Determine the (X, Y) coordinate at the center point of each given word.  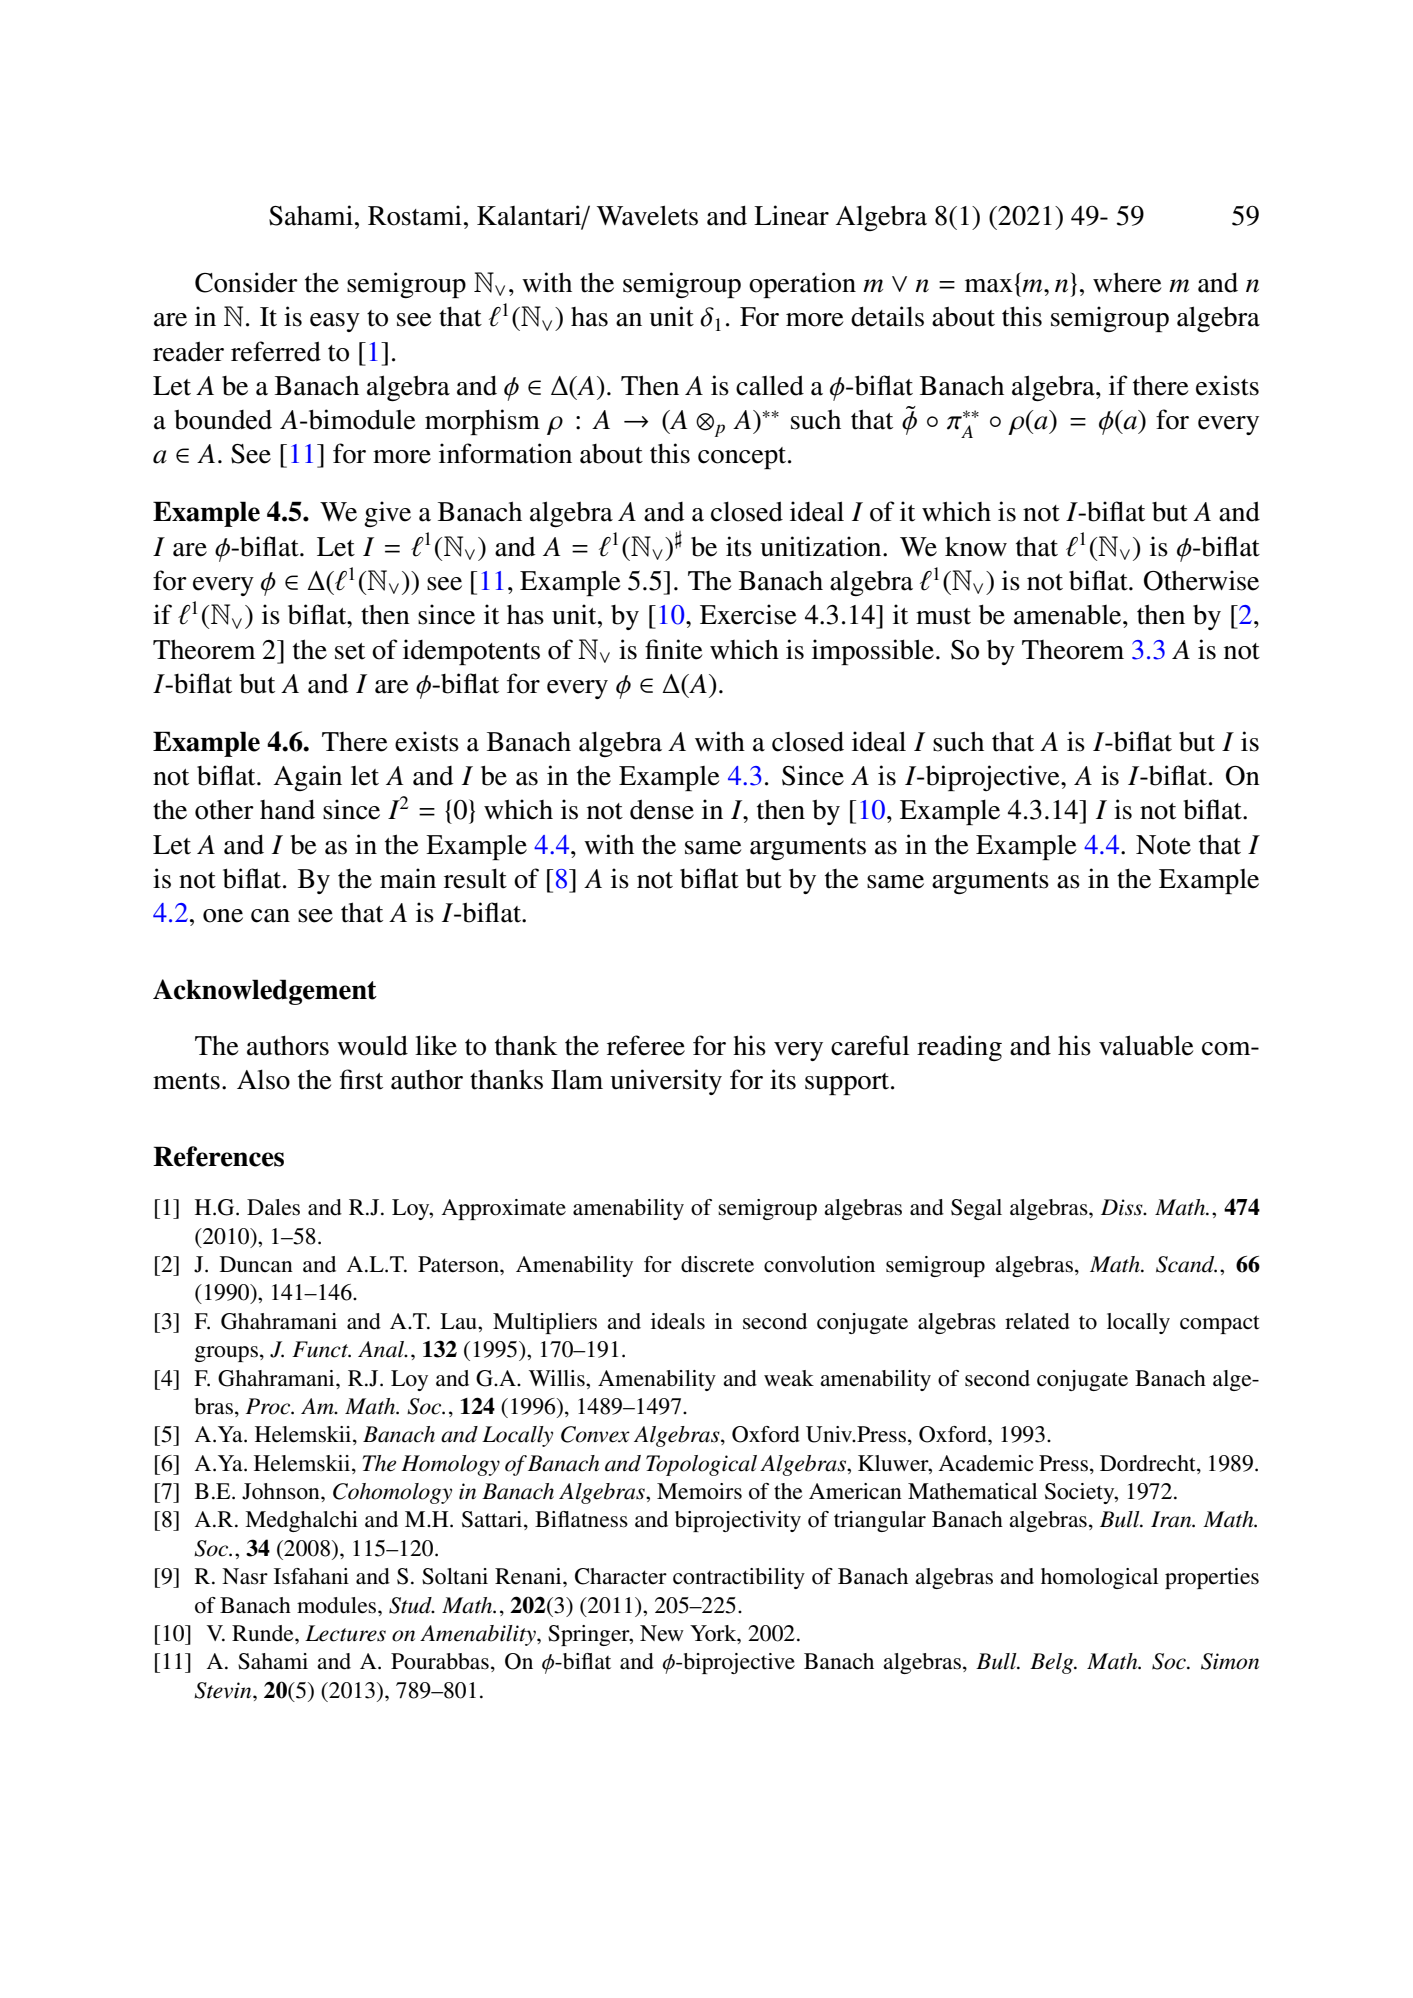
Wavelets (647, 215)
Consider (246, 282)
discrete (717, 1264)
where (1127, 282)
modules (338, 1605)
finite (673, 649)
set (350, 651)
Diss (1123, 1207)
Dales (273, 1207)
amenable (1069, 615)
